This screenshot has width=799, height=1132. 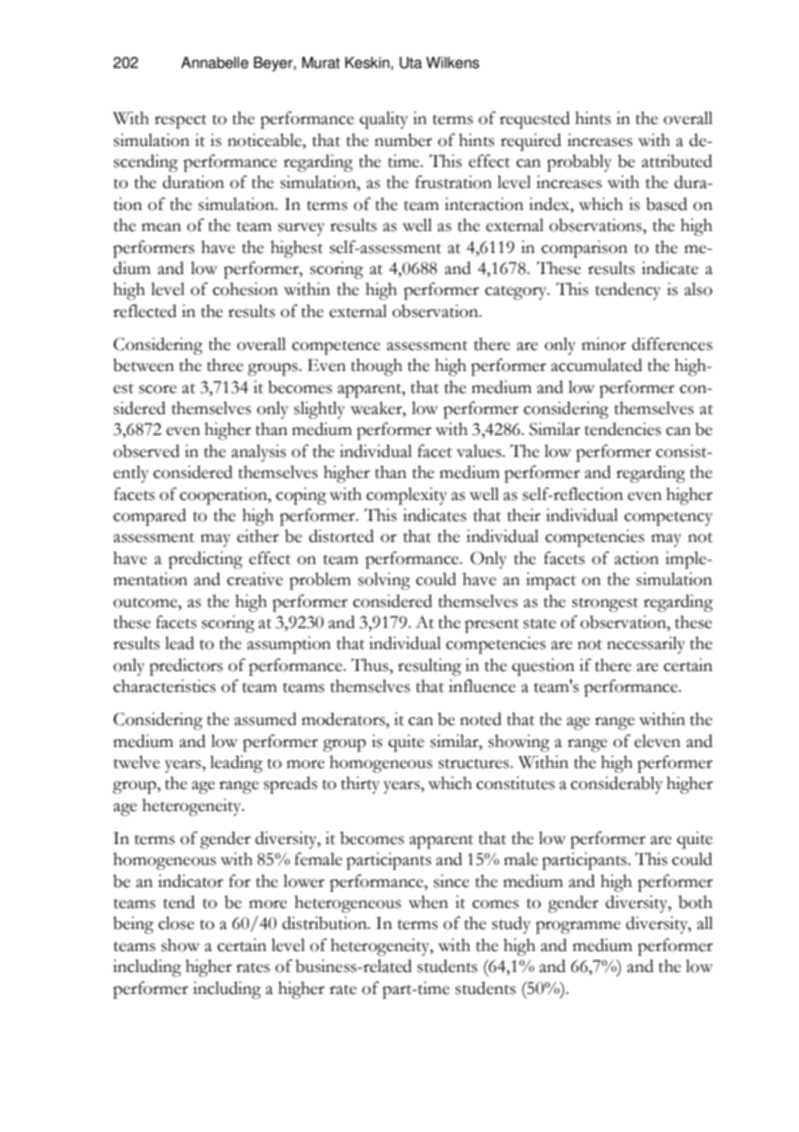 What do you see at coordinates (646, 645) in the screenshot?
I see `necessarily` at bounding box center [646, 645].
